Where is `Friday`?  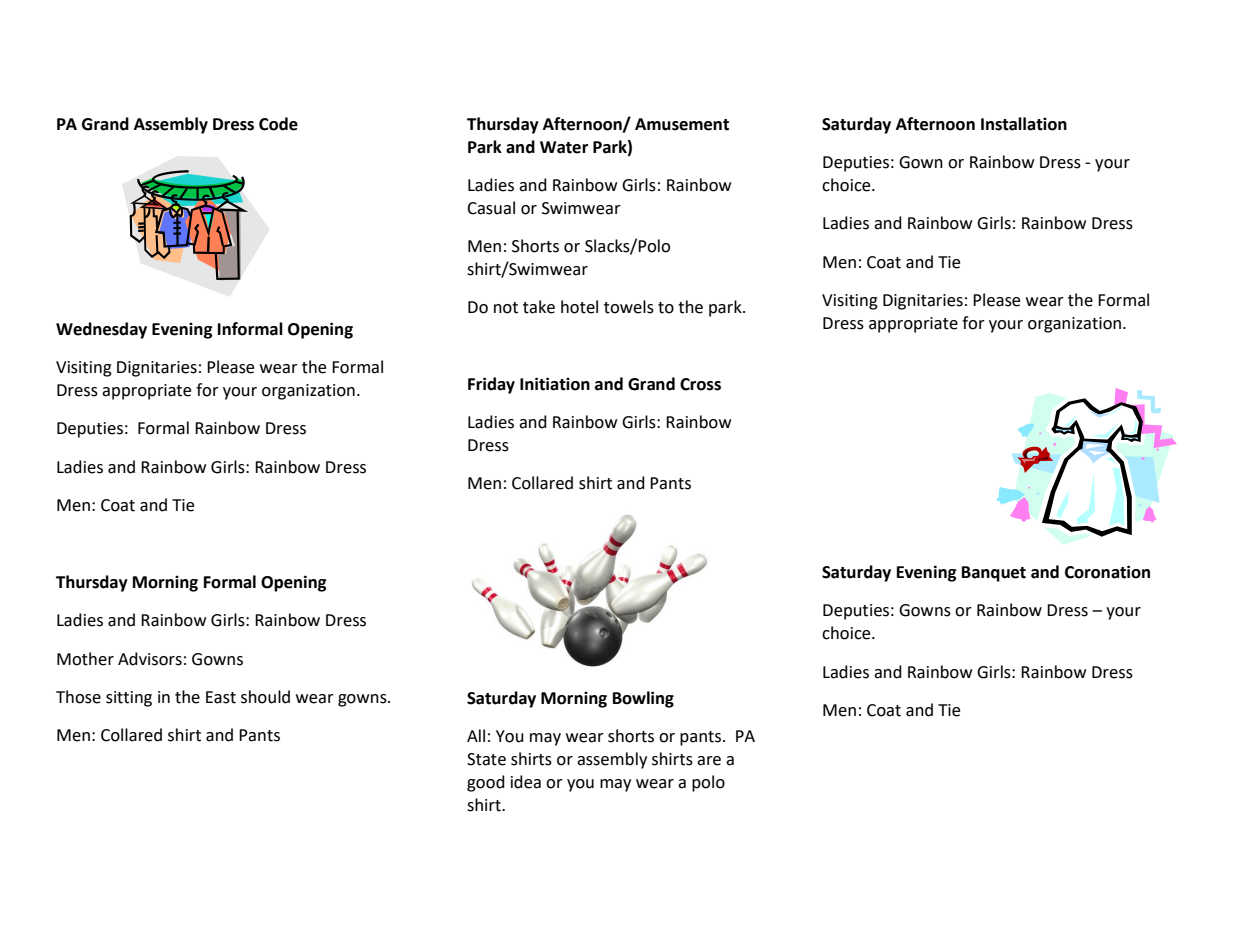 Friday is located at coordinates (491, 385).
